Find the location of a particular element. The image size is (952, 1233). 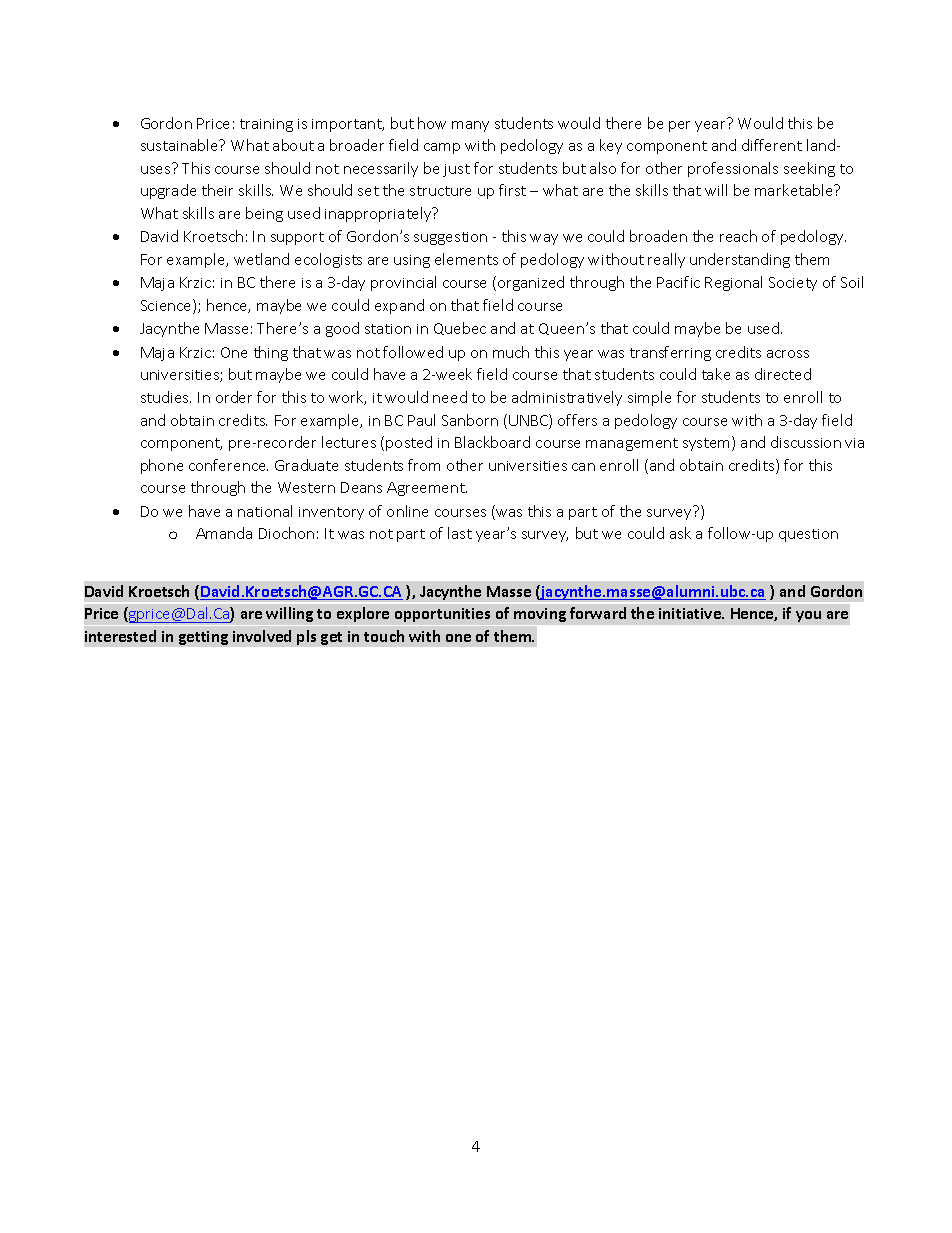

different is located at coordinates (772, 145).
